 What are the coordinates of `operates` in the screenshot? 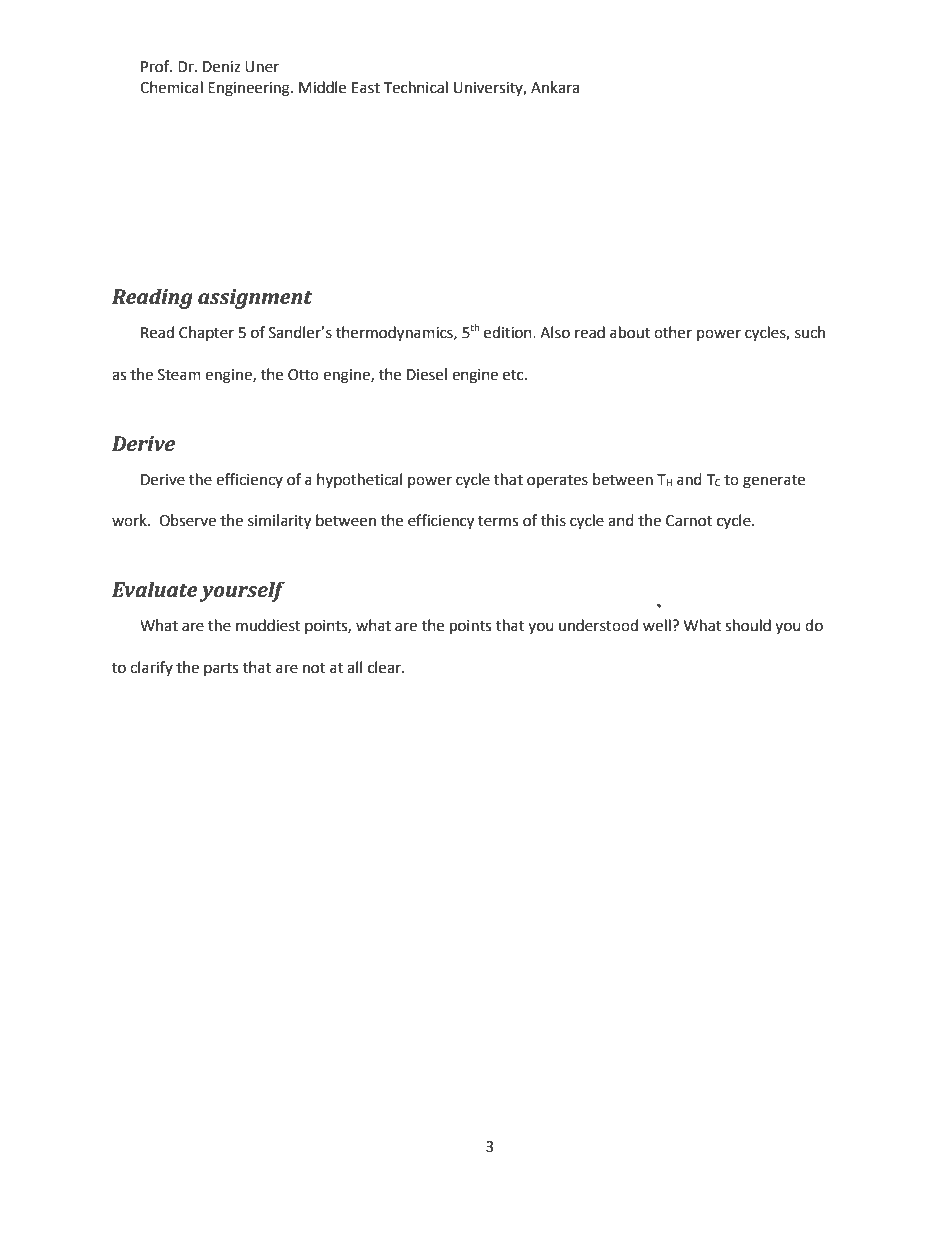 It's located at (557, 482).
